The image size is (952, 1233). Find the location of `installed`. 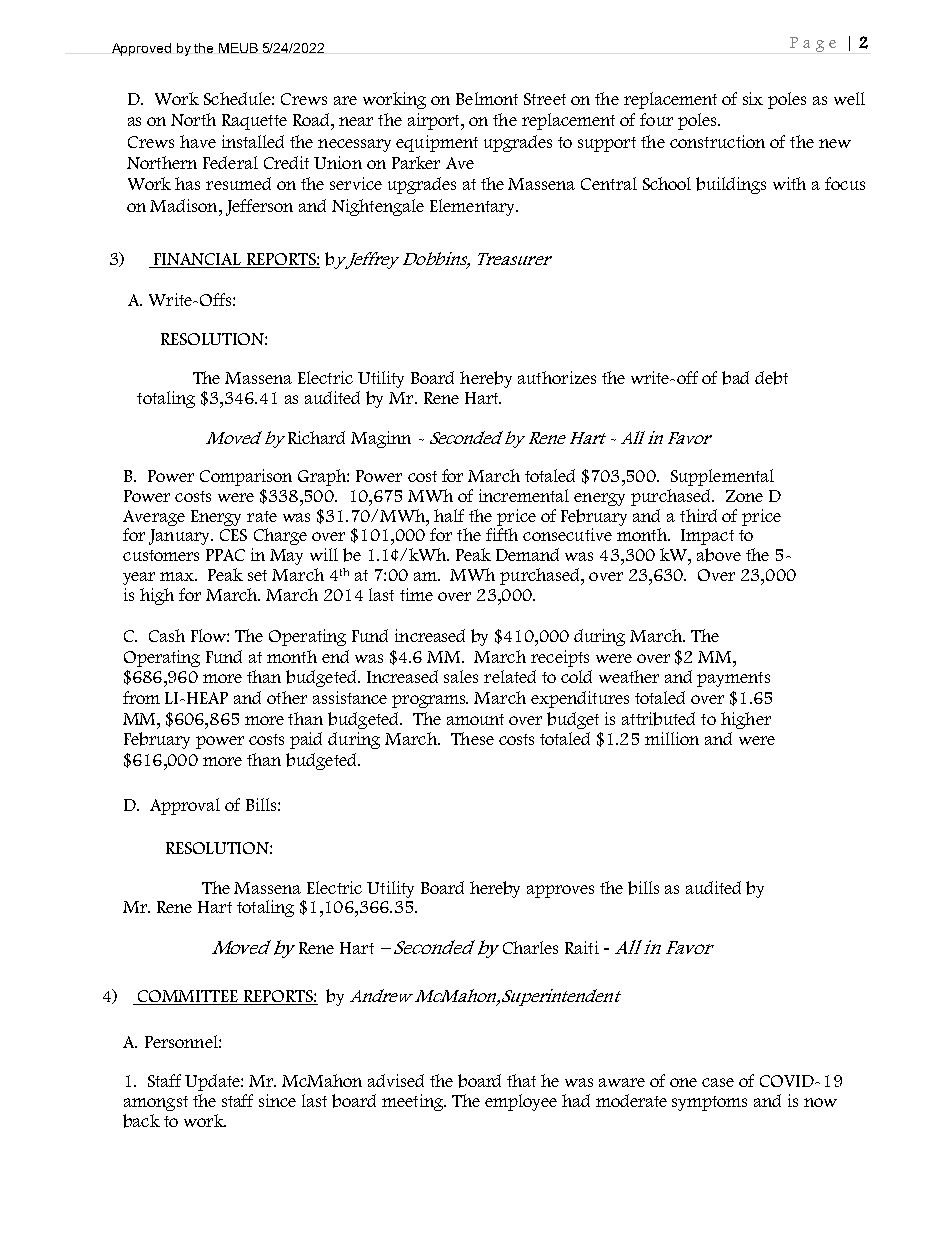

installed is located at coordinates (253, 141).
